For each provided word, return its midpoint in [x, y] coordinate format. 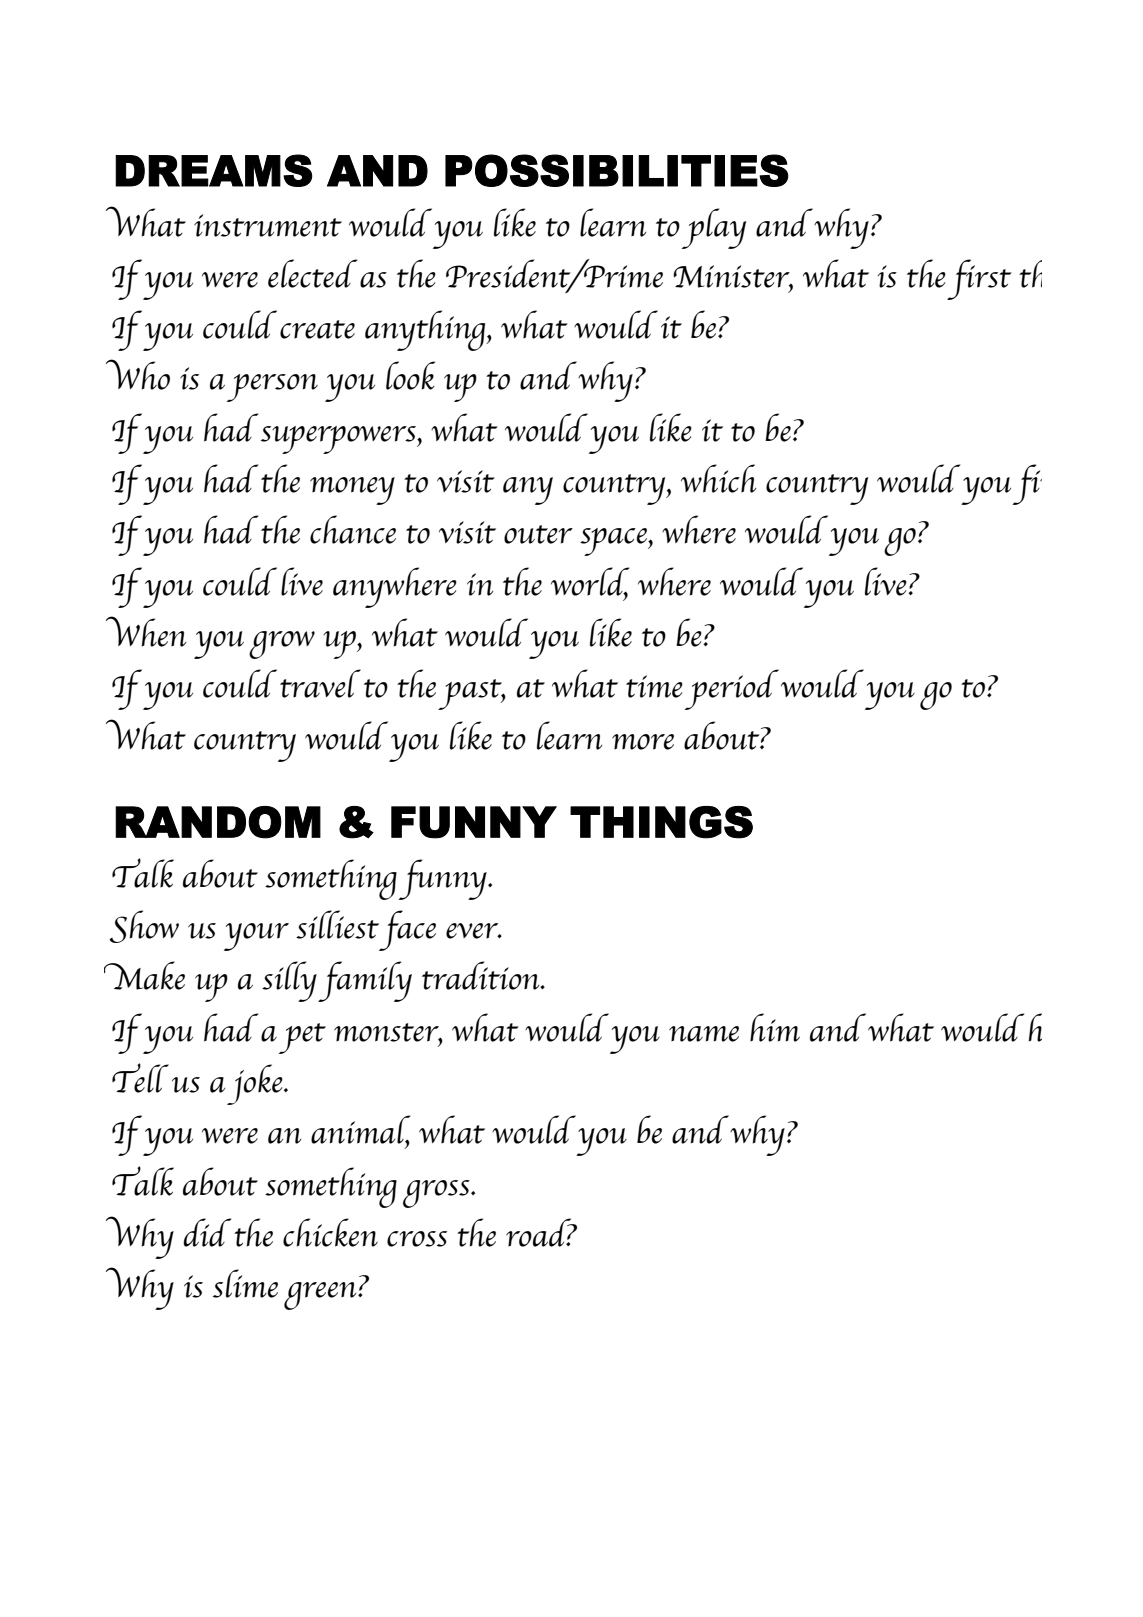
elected [312, 273]
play [714, 228]
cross [417, 1239]
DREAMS [213, 170]
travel [320, 683]
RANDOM [218, 822]
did [207, 1232]
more [643, 742]
